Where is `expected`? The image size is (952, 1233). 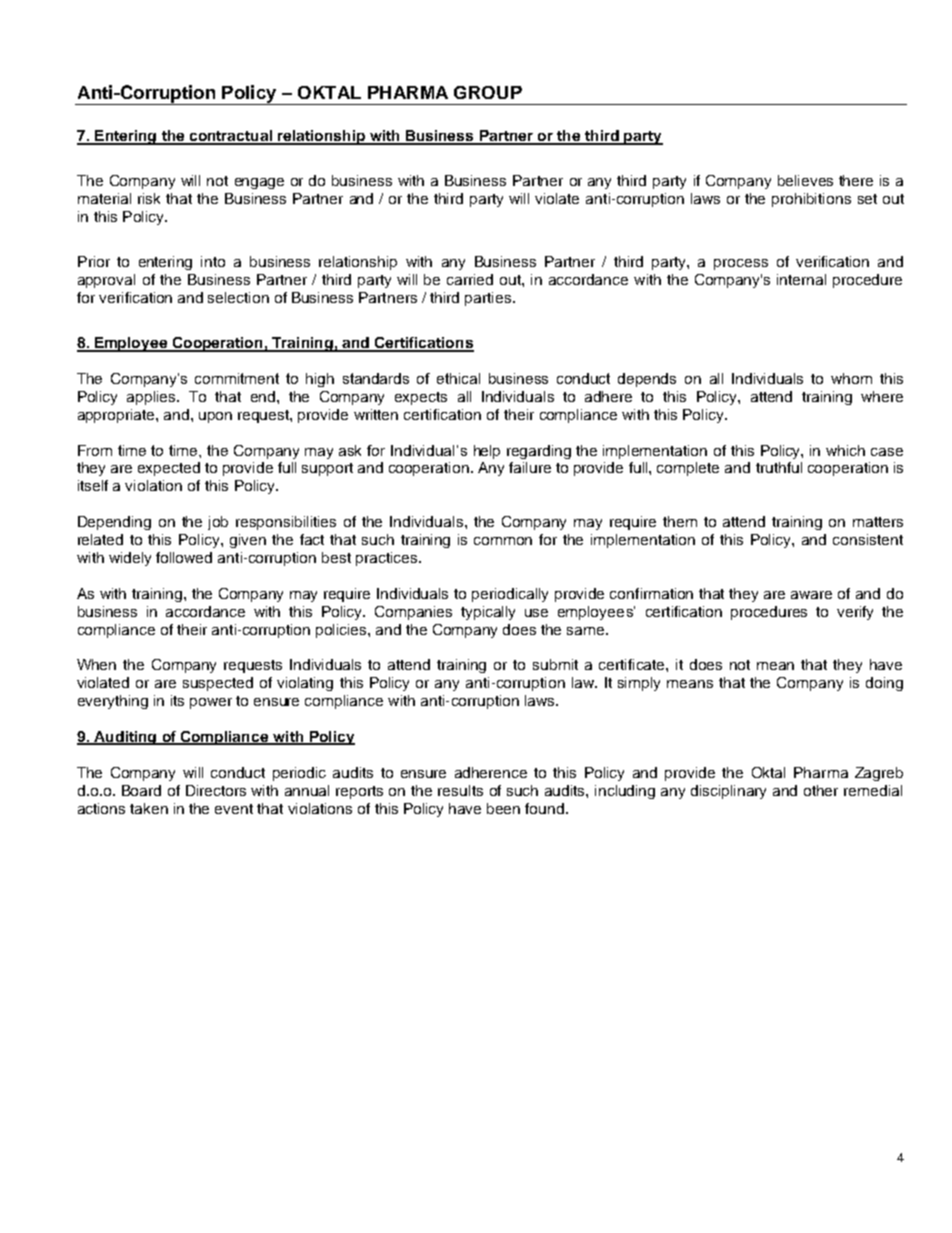
expected is located at coordinates (169, 469).
